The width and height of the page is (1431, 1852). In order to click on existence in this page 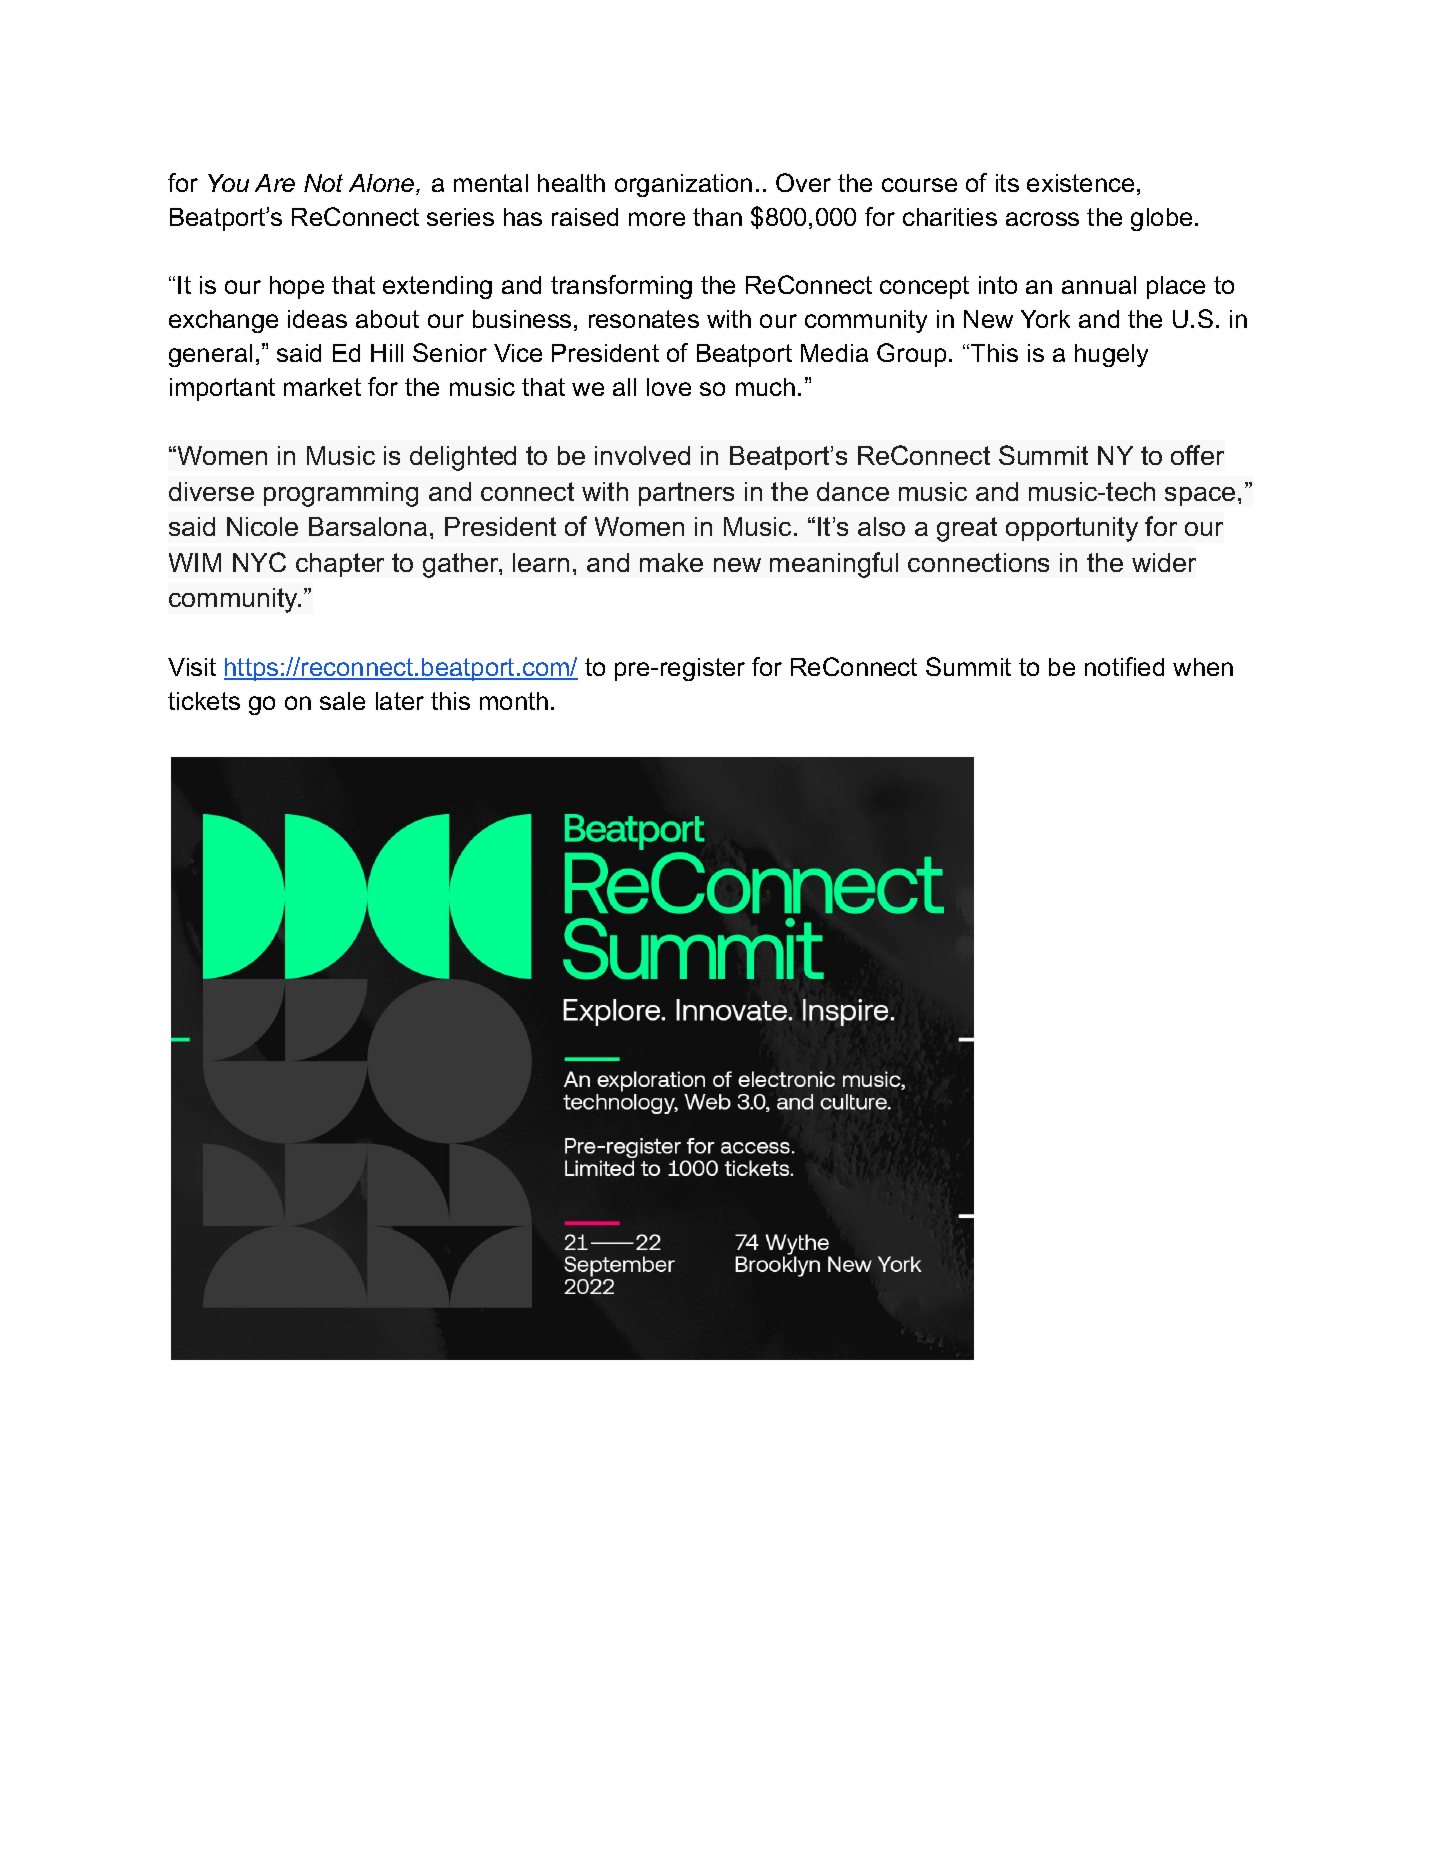, I will do `click(1080, 183)`.
